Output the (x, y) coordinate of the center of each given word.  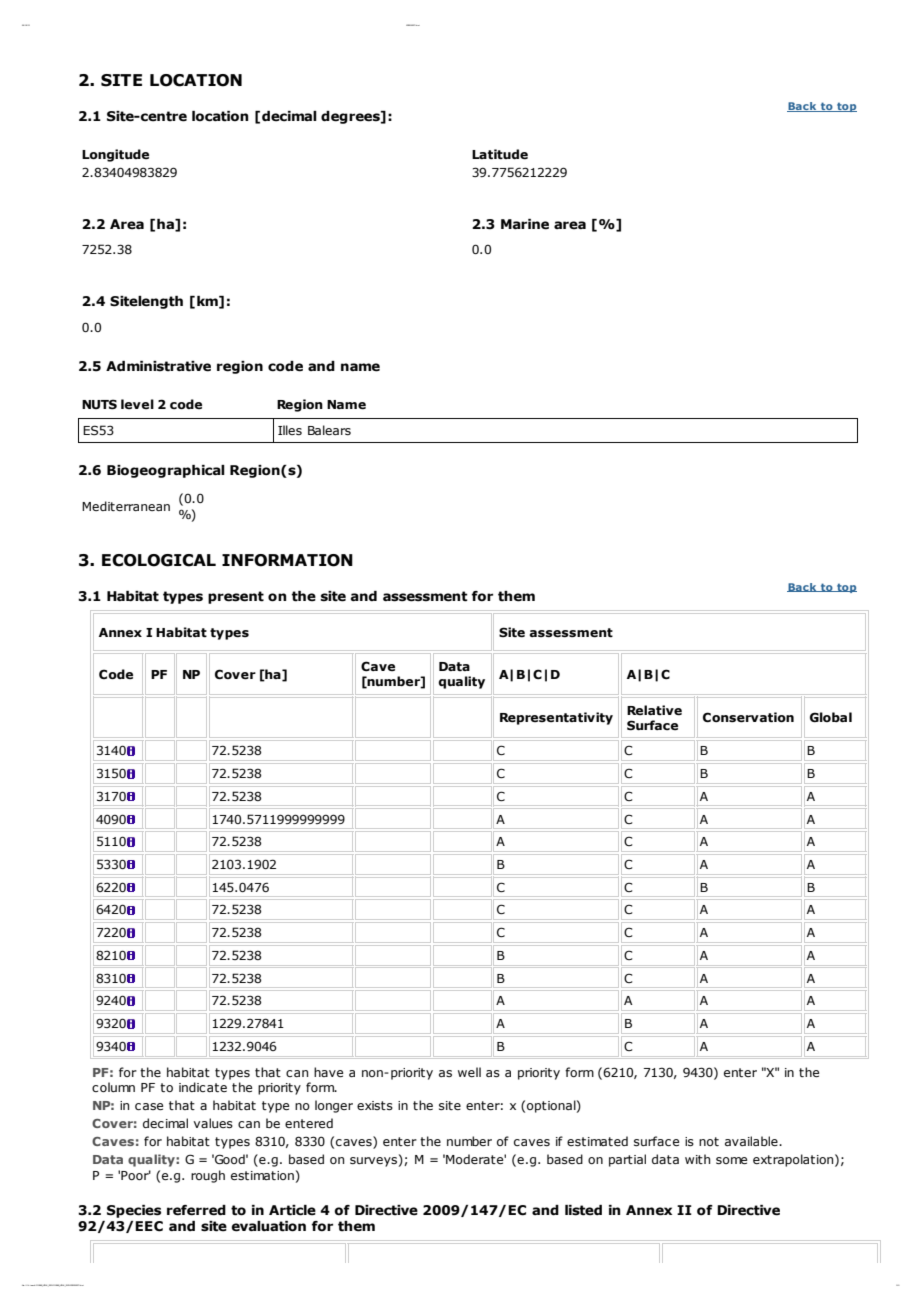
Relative (654, 710)
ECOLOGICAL (159, 560)
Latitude (500, 154)
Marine (525, 224)
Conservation (748, 717)
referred (196, 1210)
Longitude (115, 155)
